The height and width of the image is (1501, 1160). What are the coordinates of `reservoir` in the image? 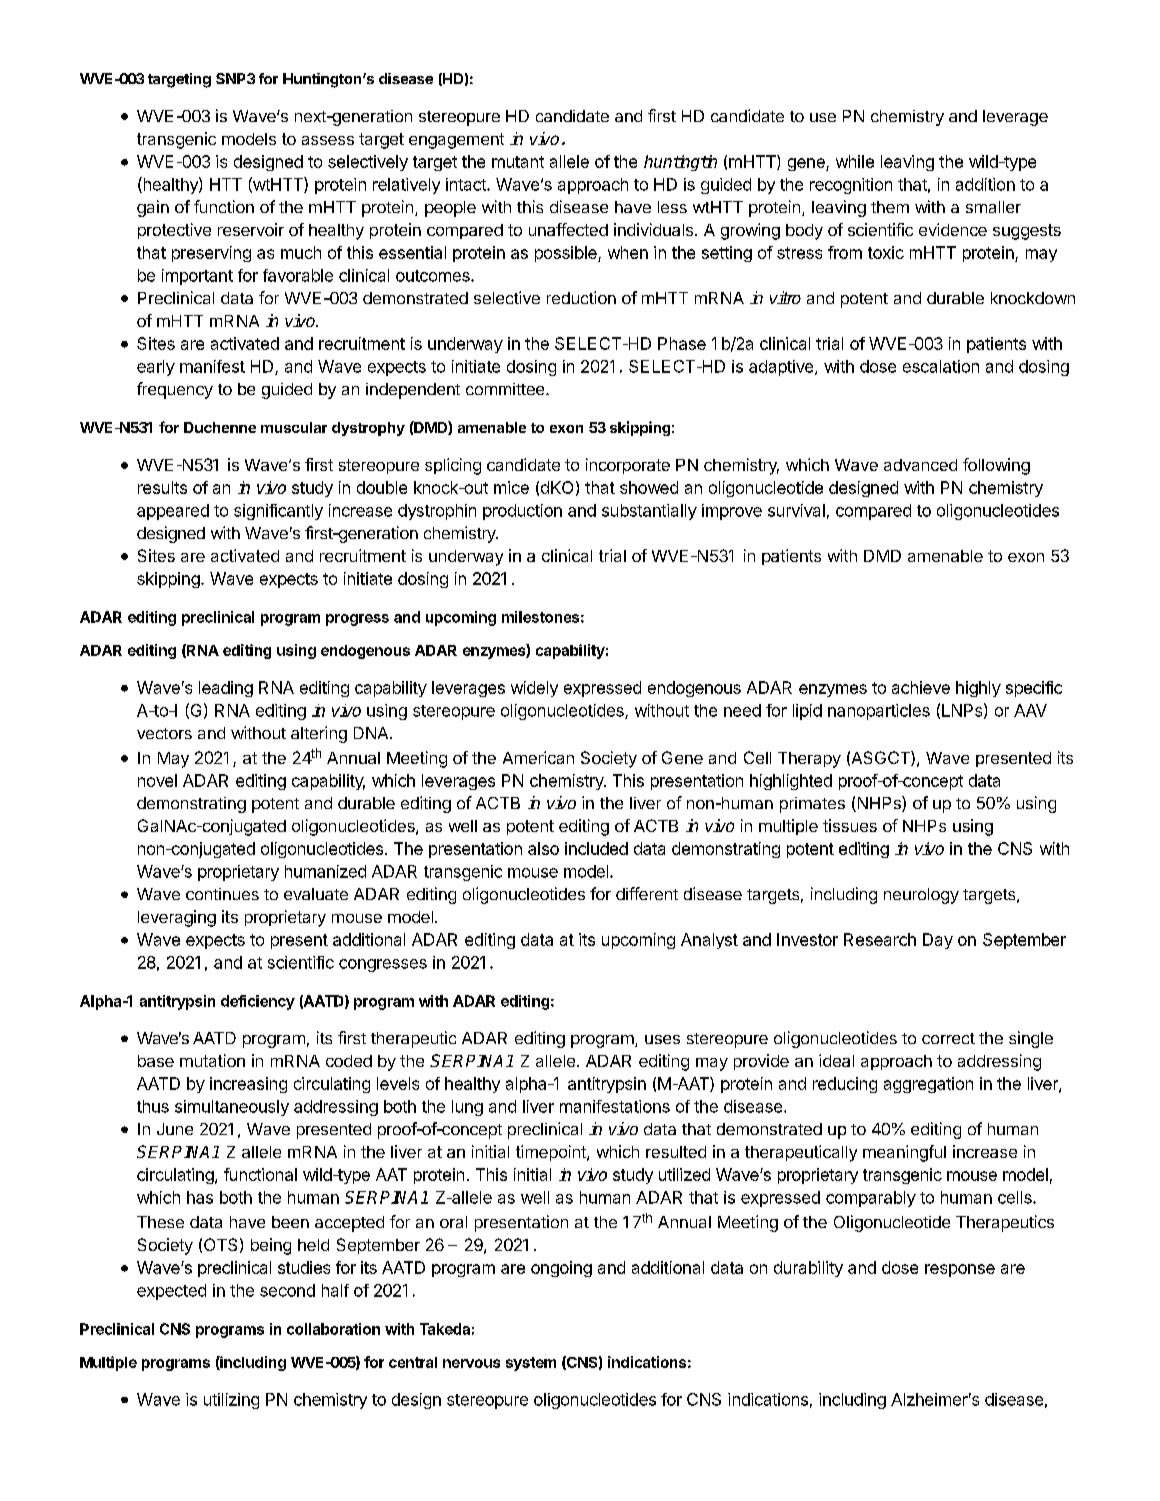 It's located at (251, 229).
